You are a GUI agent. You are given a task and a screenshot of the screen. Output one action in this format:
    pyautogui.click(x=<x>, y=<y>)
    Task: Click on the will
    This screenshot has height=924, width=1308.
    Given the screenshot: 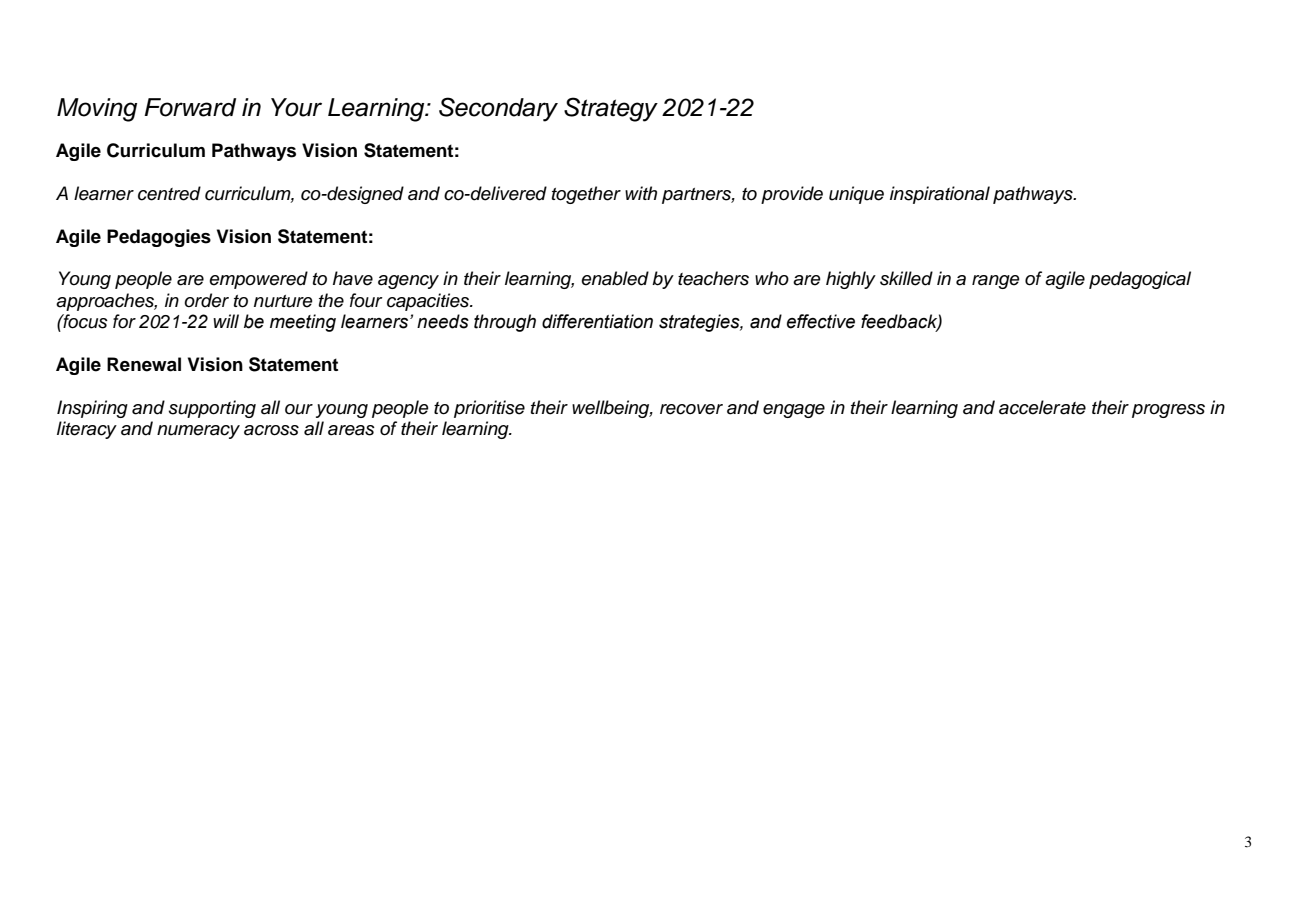 What is the action you would take?
    pyautogui.click(x=226, y=321)
